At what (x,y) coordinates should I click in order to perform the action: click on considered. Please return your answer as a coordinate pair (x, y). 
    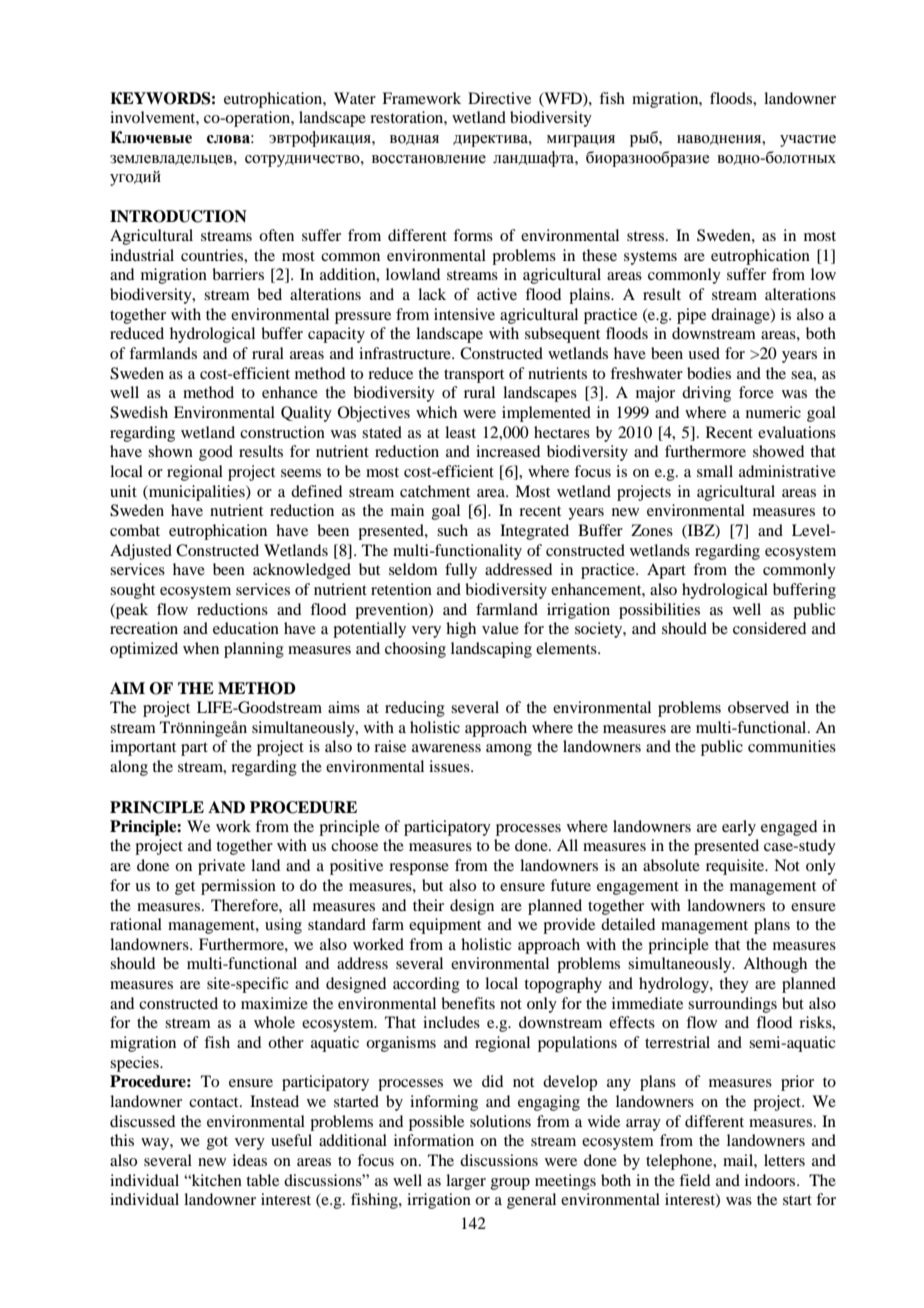
    Looking at the image, I should click on (769, 628).
